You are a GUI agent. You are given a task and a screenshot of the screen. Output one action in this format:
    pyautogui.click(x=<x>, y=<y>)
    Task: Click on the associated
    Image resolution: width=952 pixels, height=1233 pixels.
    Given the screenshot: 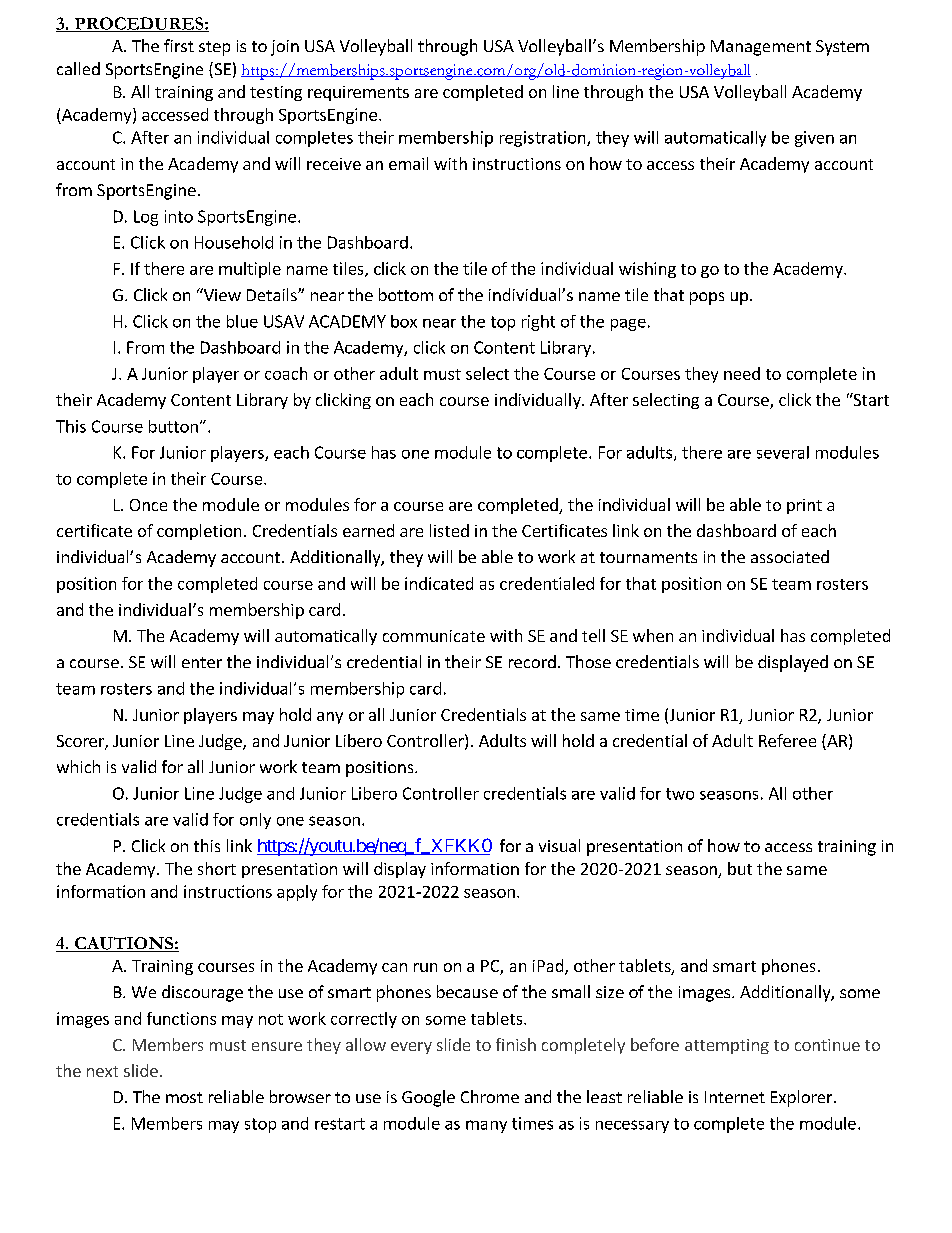 What is the action you would take?
    pyautogui.click(x=790, y=556)
